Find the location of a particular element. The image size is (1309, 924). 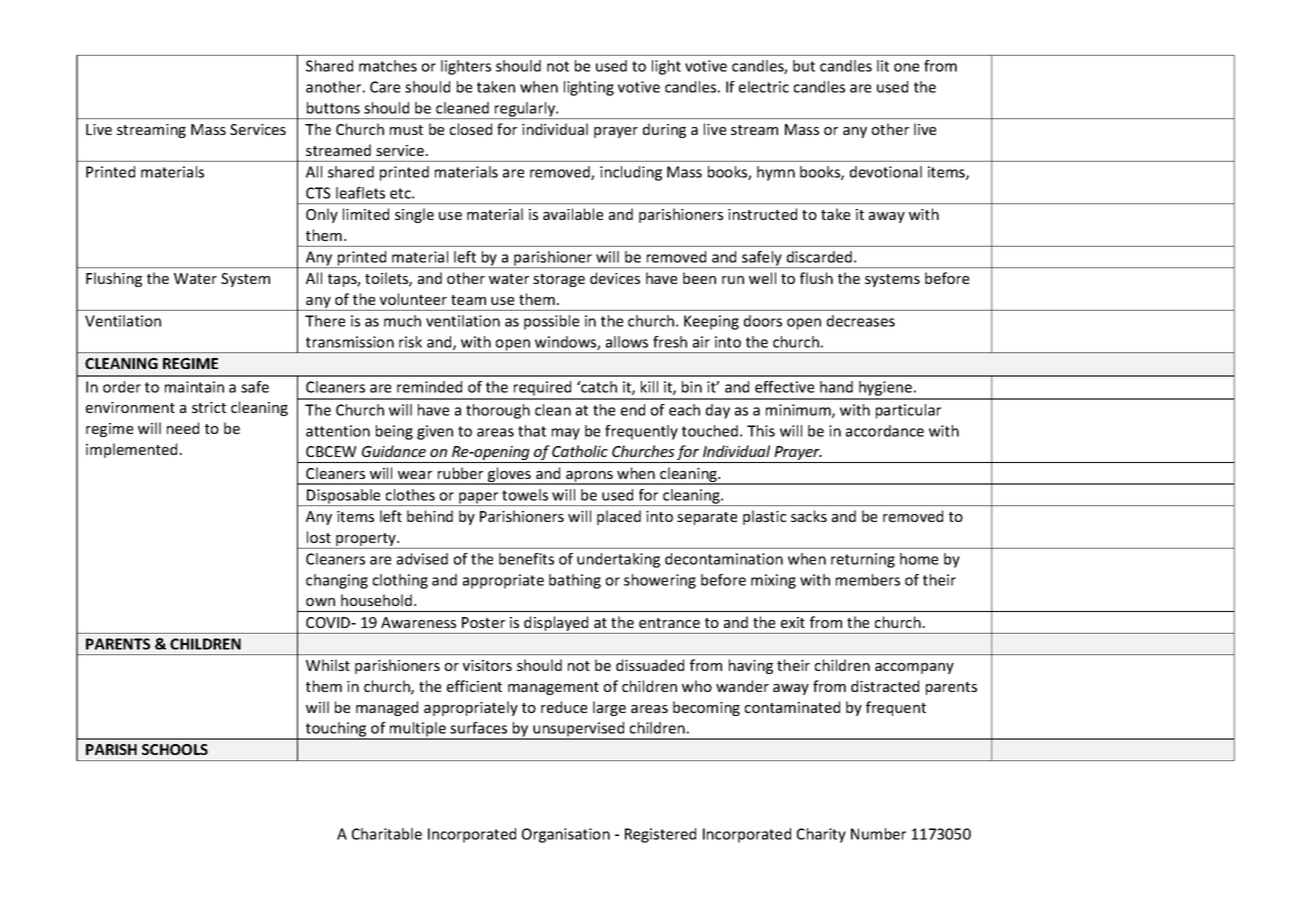

SCHOOLS is located at coordinates (175, 749).
